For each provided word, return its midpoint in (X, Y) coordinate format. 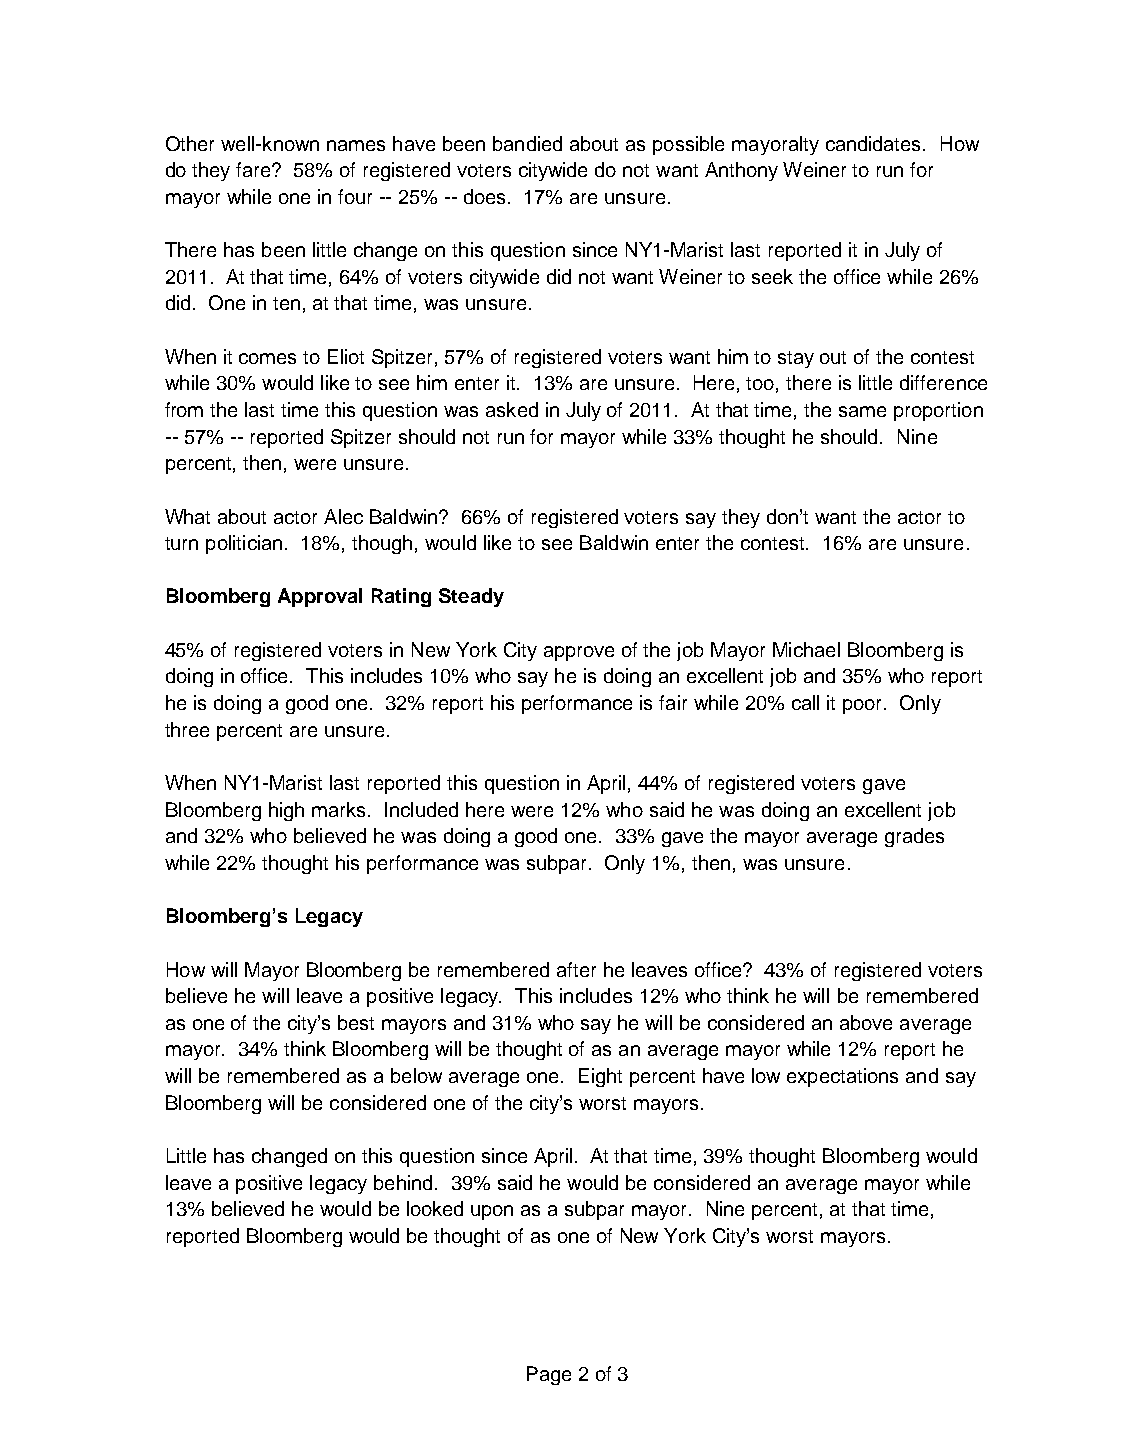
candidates (875, 143)
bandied (527, 143)
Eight (600, 1077)
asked (512, 409)
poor (864, 706)
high (286, 811)
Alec (343, 516)
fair (673, 702)
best (356, 1022)
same (862, 411)
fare (254, 169)
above (866, 1022)
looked (435, 1208)
